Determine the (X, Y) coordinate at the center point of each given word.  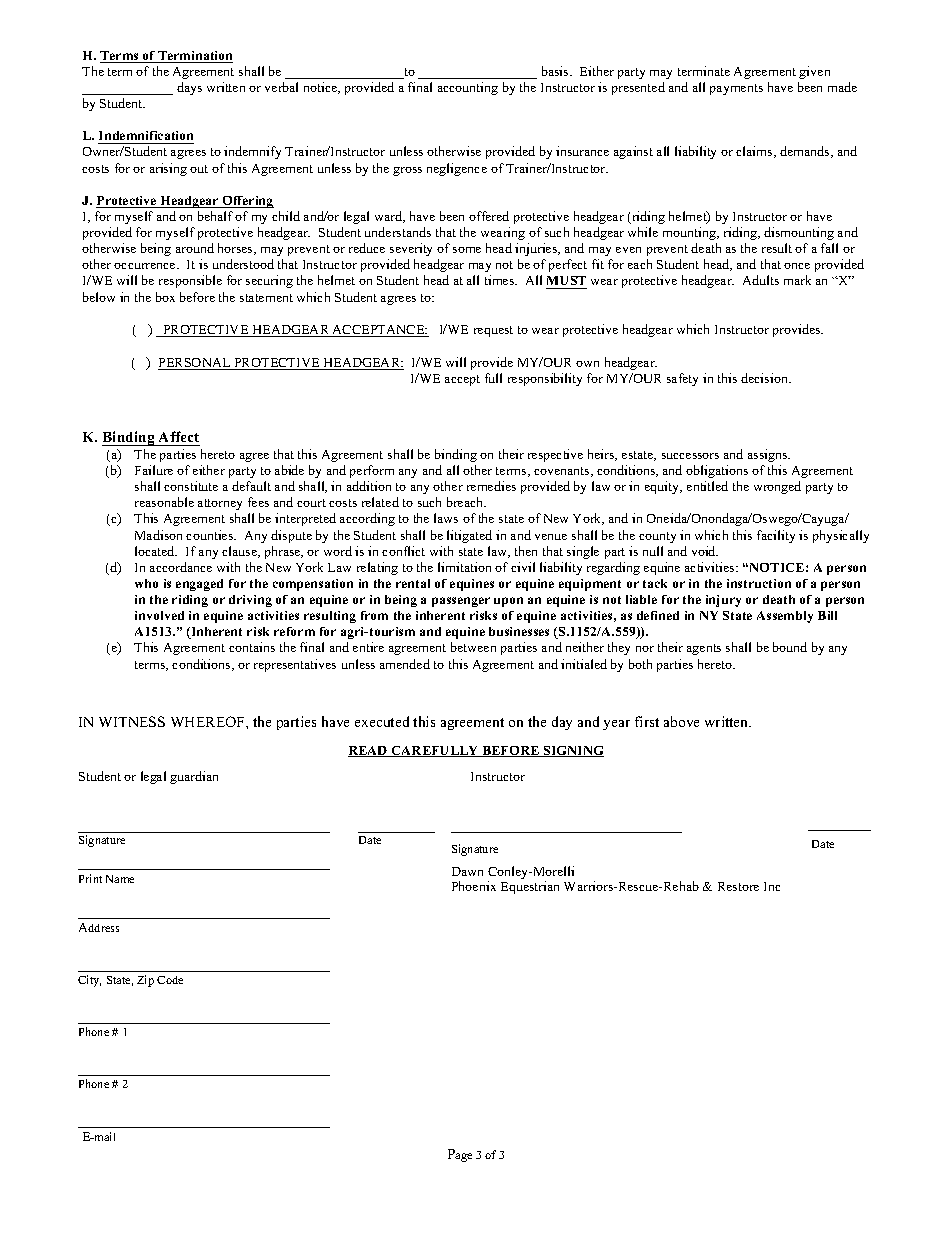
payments (736, 89)
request (493, 331)
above (681, 721)
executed (382, 721)
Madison (158, 535)
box (165, 297)
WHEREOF (209, 721)
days (189, 88)
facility (776, 536)
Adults (761, 280)
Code (170, 980)
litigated (469, 536)
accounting (468, 88)
